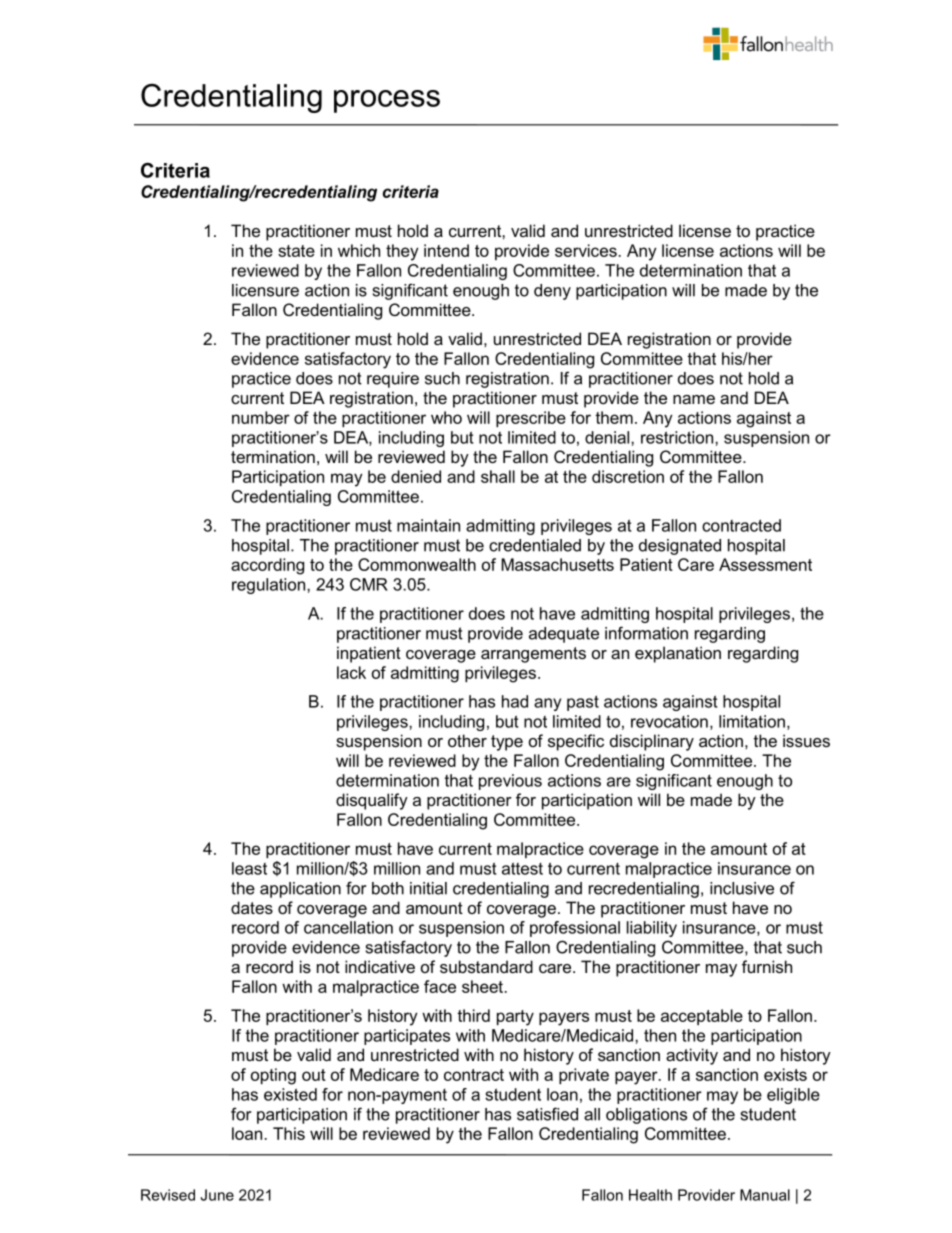 This screenshot has width=952, height=1233. Describe the element at coordinates (217, 1195) in the screenshot. I see `June` at that location.
